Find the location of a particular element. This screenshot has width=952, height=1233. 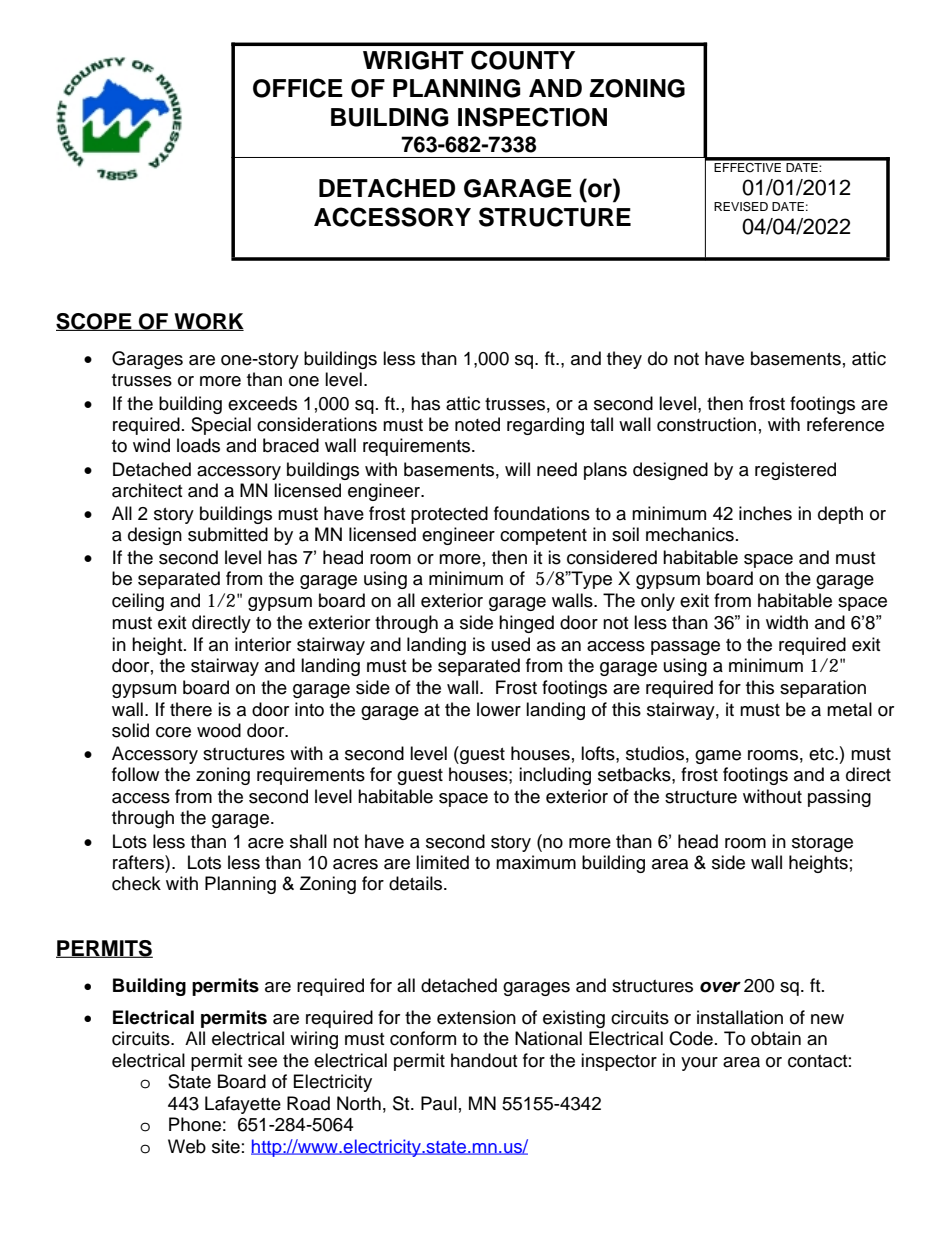

WORK is located at coordinates (208, 322).
